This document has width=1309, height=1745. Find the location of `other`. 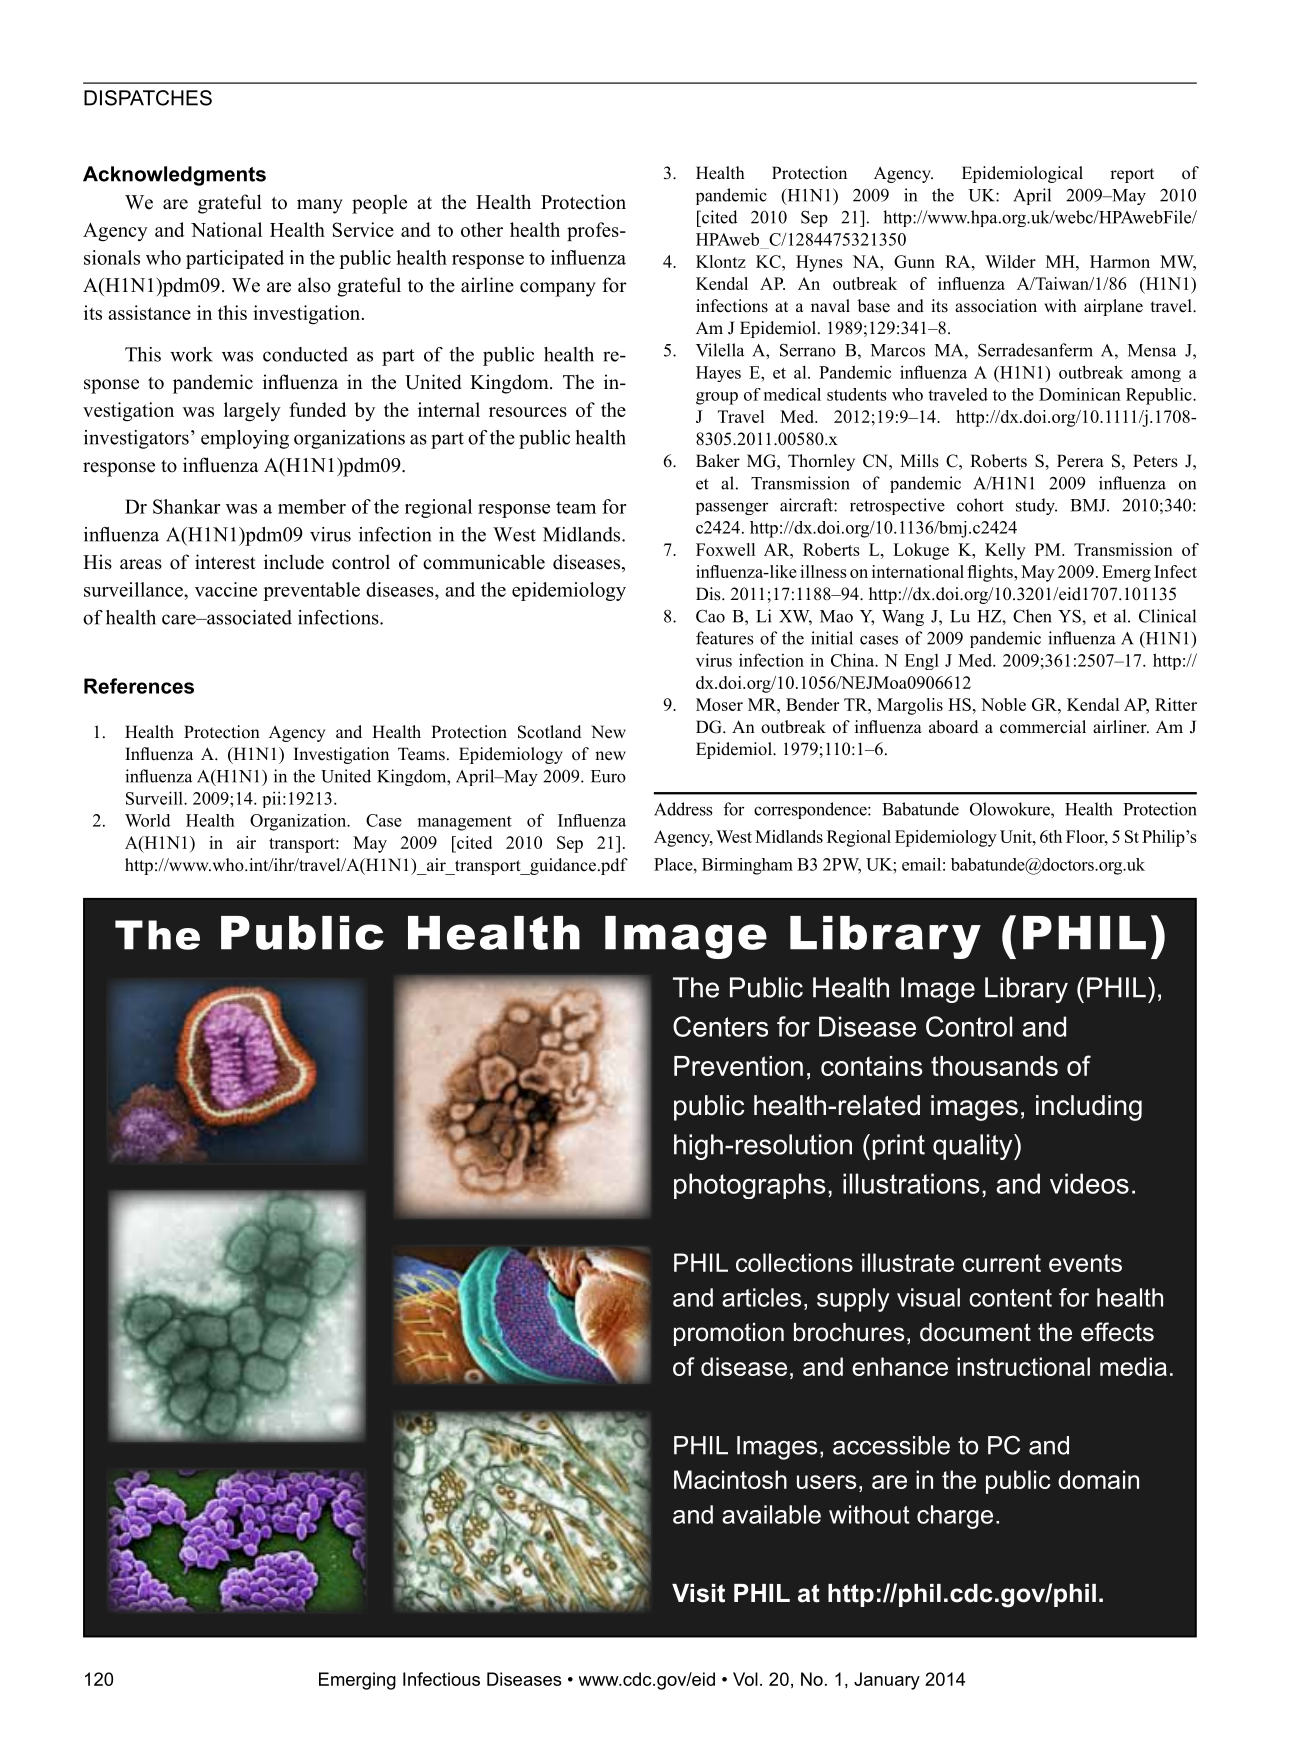

other is located at coordinates (482, 229).
